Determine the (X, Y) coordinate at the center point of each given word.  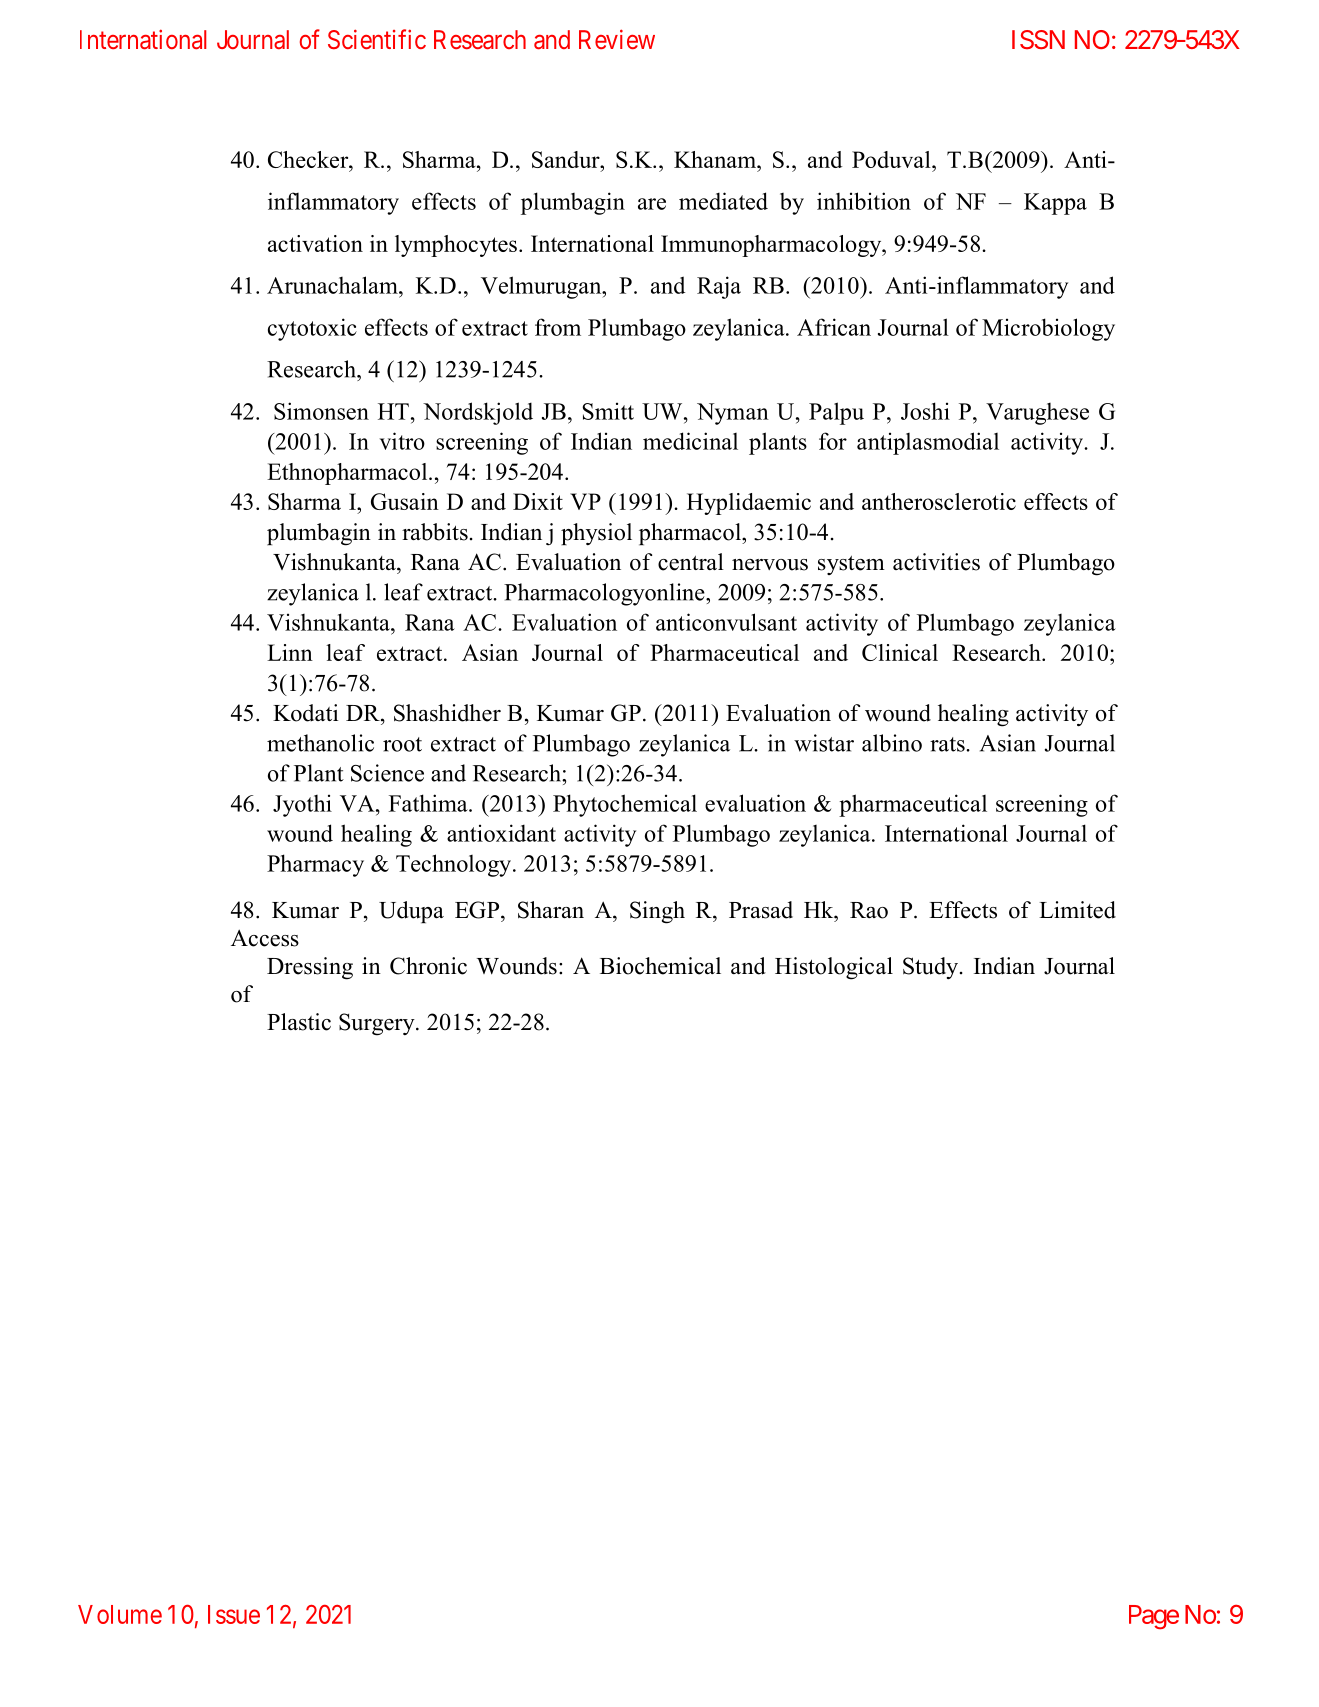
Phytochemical (625, 805)
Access (265, 938)
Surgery (378, 1024)
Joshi (925, 411)
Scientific (377, 39)
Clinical (900, 652)
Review (617, 39)
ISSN (1038, 40)
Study (932, 968)
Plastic (299, 1022)
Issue (234, 1614)
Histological (834, 968)
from (558, 327)
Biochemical (660, 966)
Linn (290, 652)
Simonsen (321, 411)
